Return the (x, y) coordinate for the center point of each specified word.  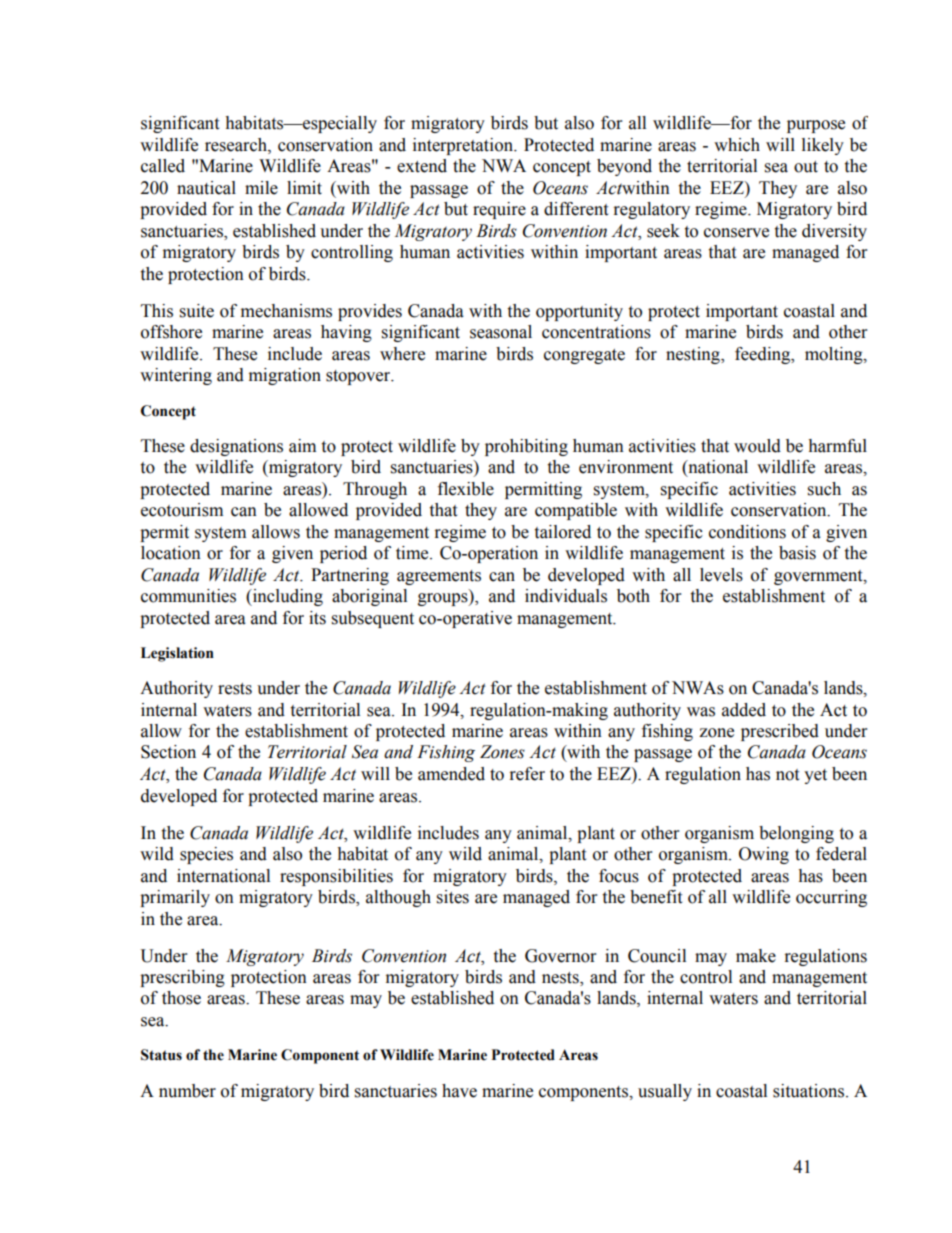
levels (721, 575)
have (459, 1091)
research (237, 145)
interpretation (464, 146)
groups (444, 599)
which (737, 145)
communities (188, 596)
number (187, 1091)
